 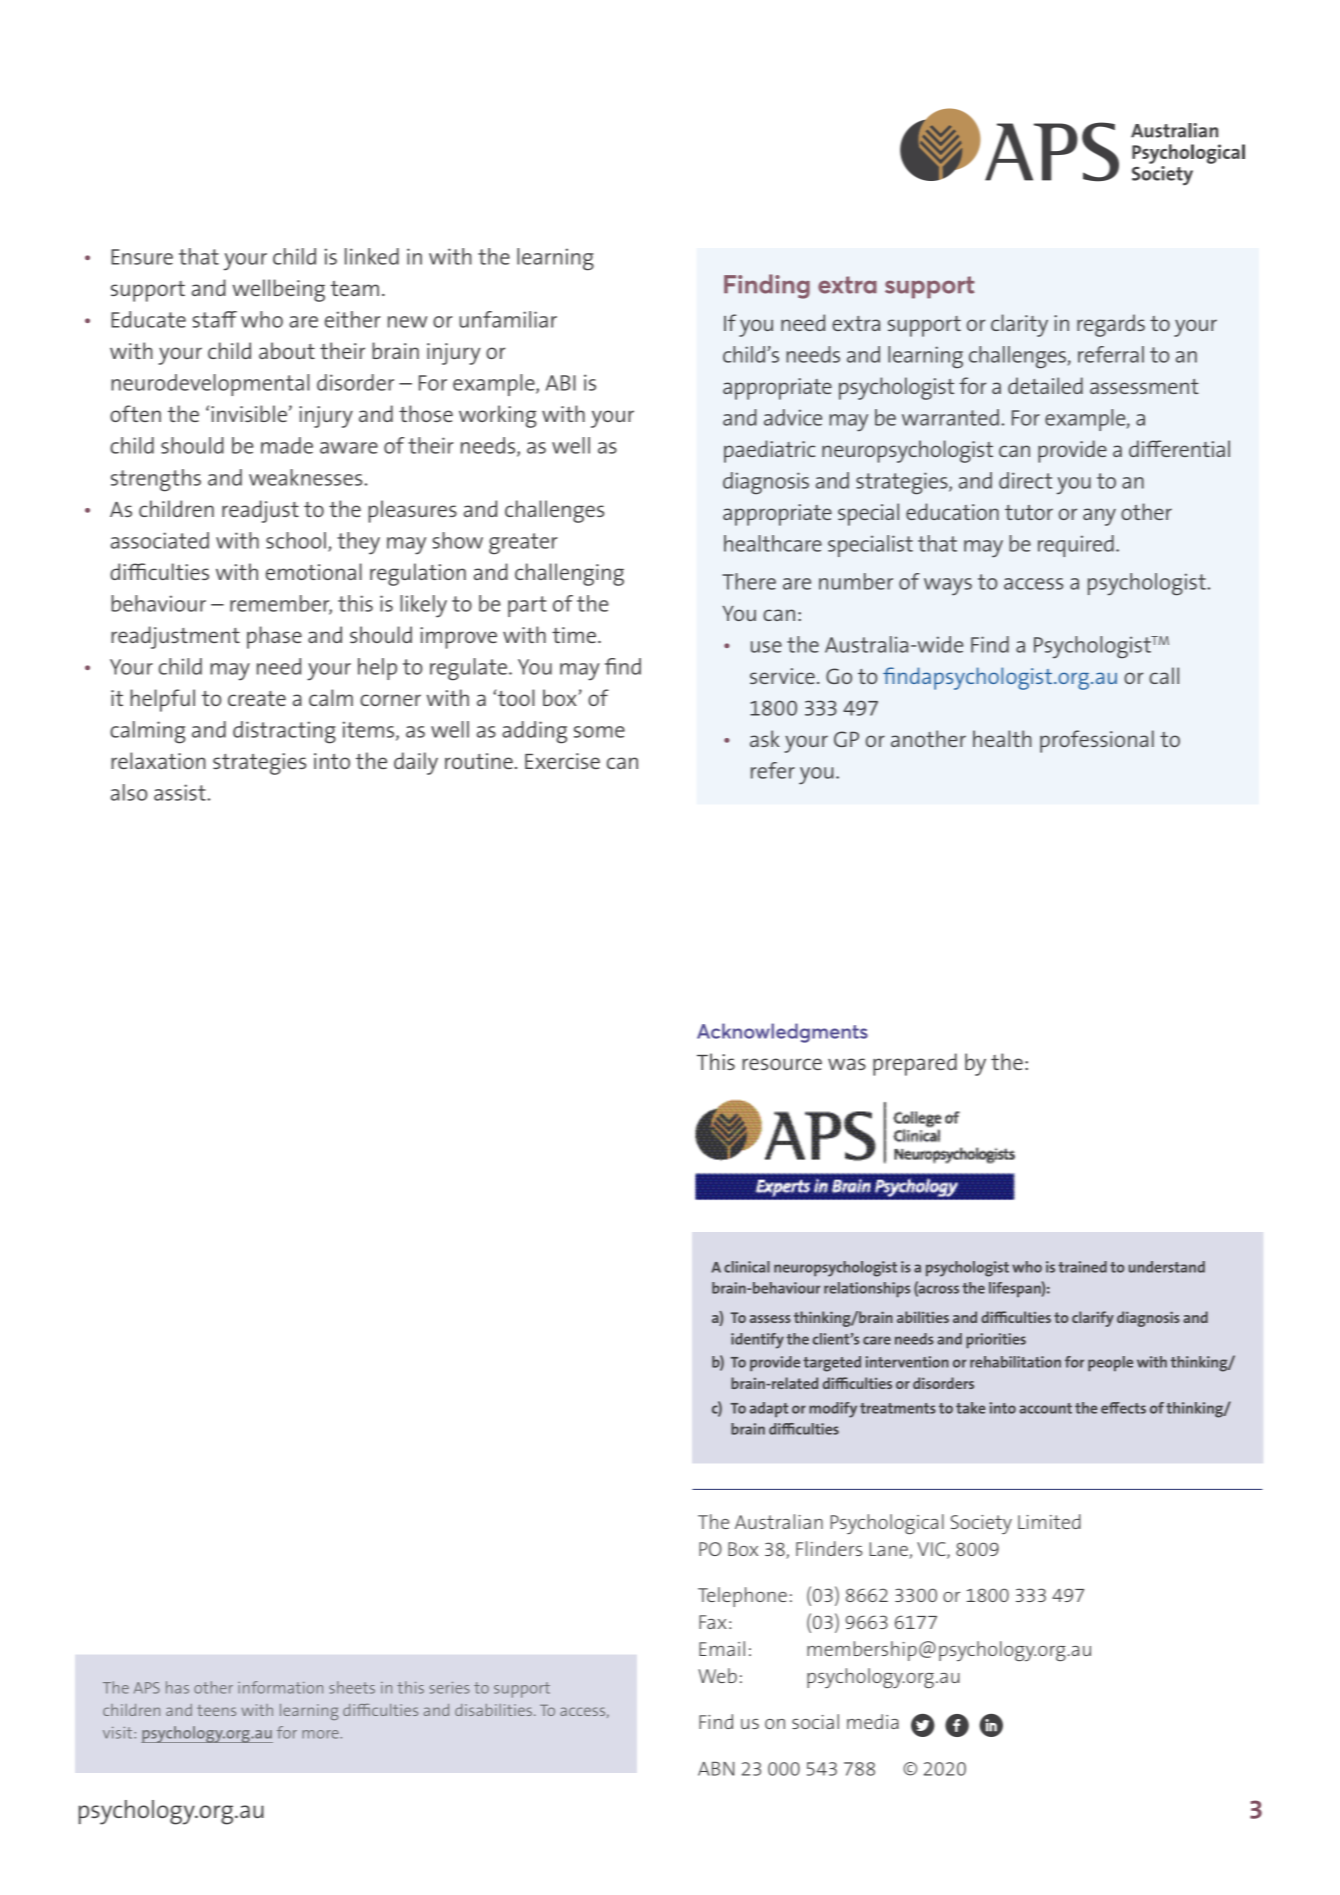 What do you see at coordinates (181, 792) in the document?
I see `assist` at bounding box center [181, 792].
